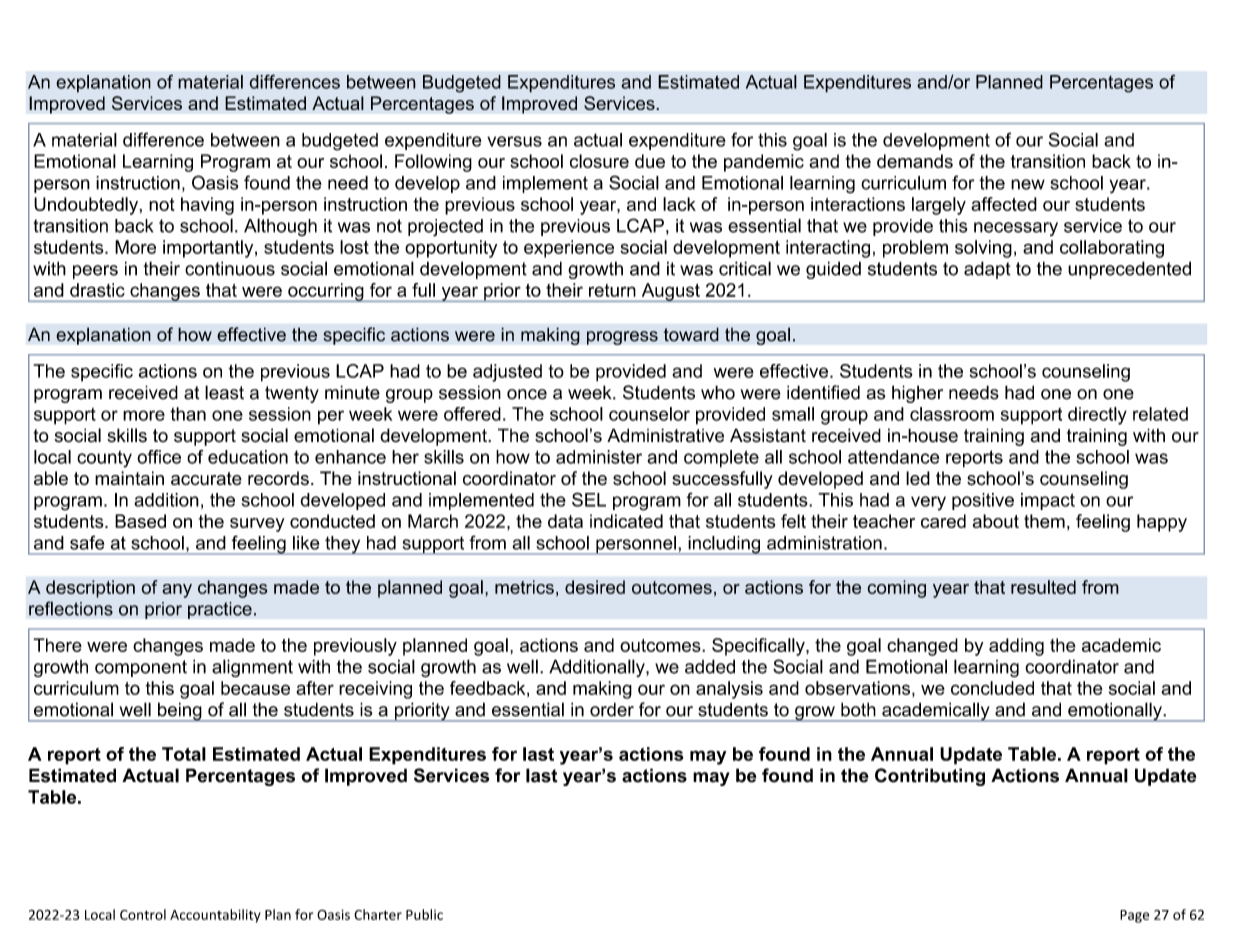 This screenshot has width=1233, height=952. I want to click on than, so click(188, 414).
